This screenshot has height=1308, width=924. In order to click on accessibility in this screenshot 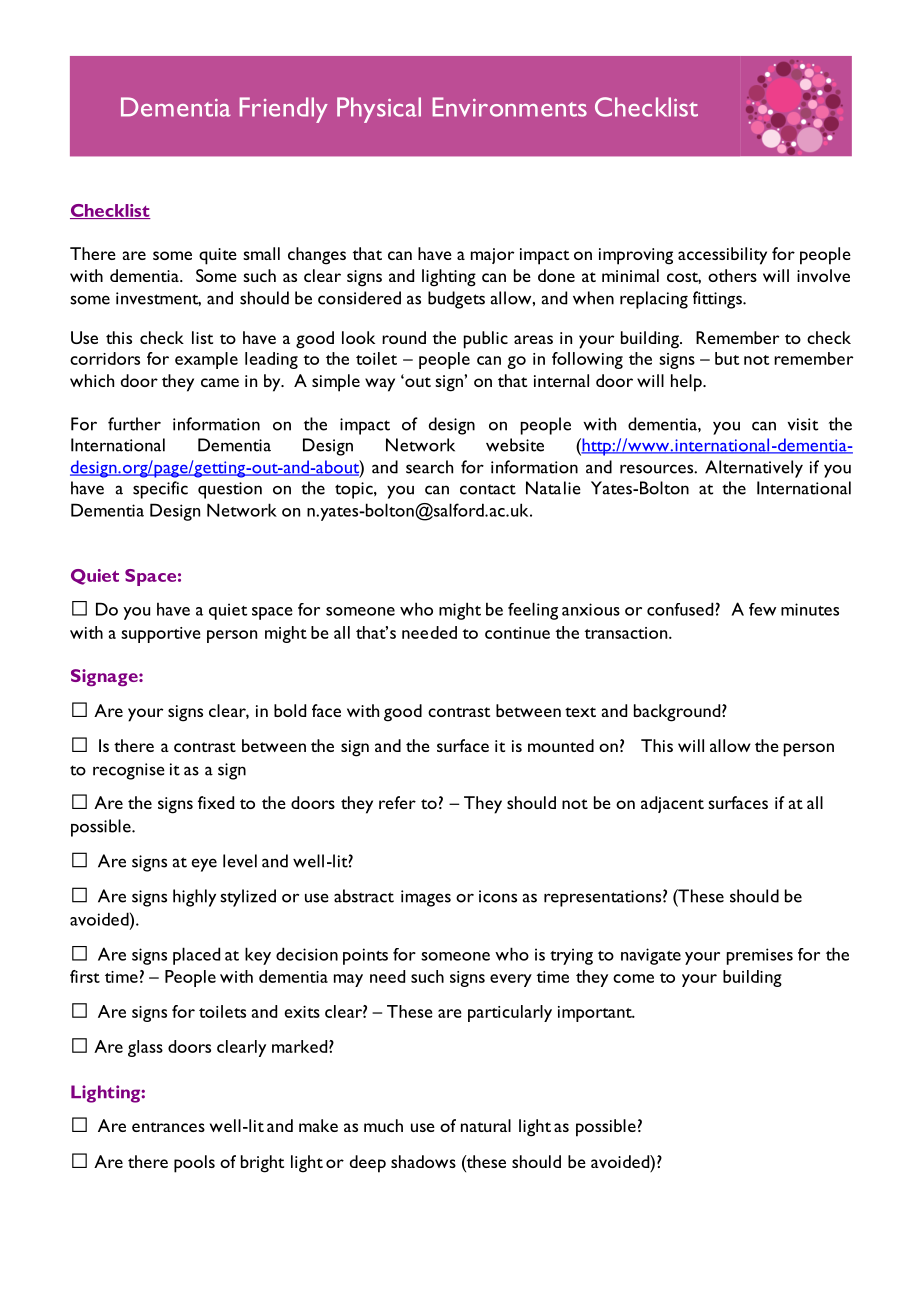, I will do `click(722, 256)`.
